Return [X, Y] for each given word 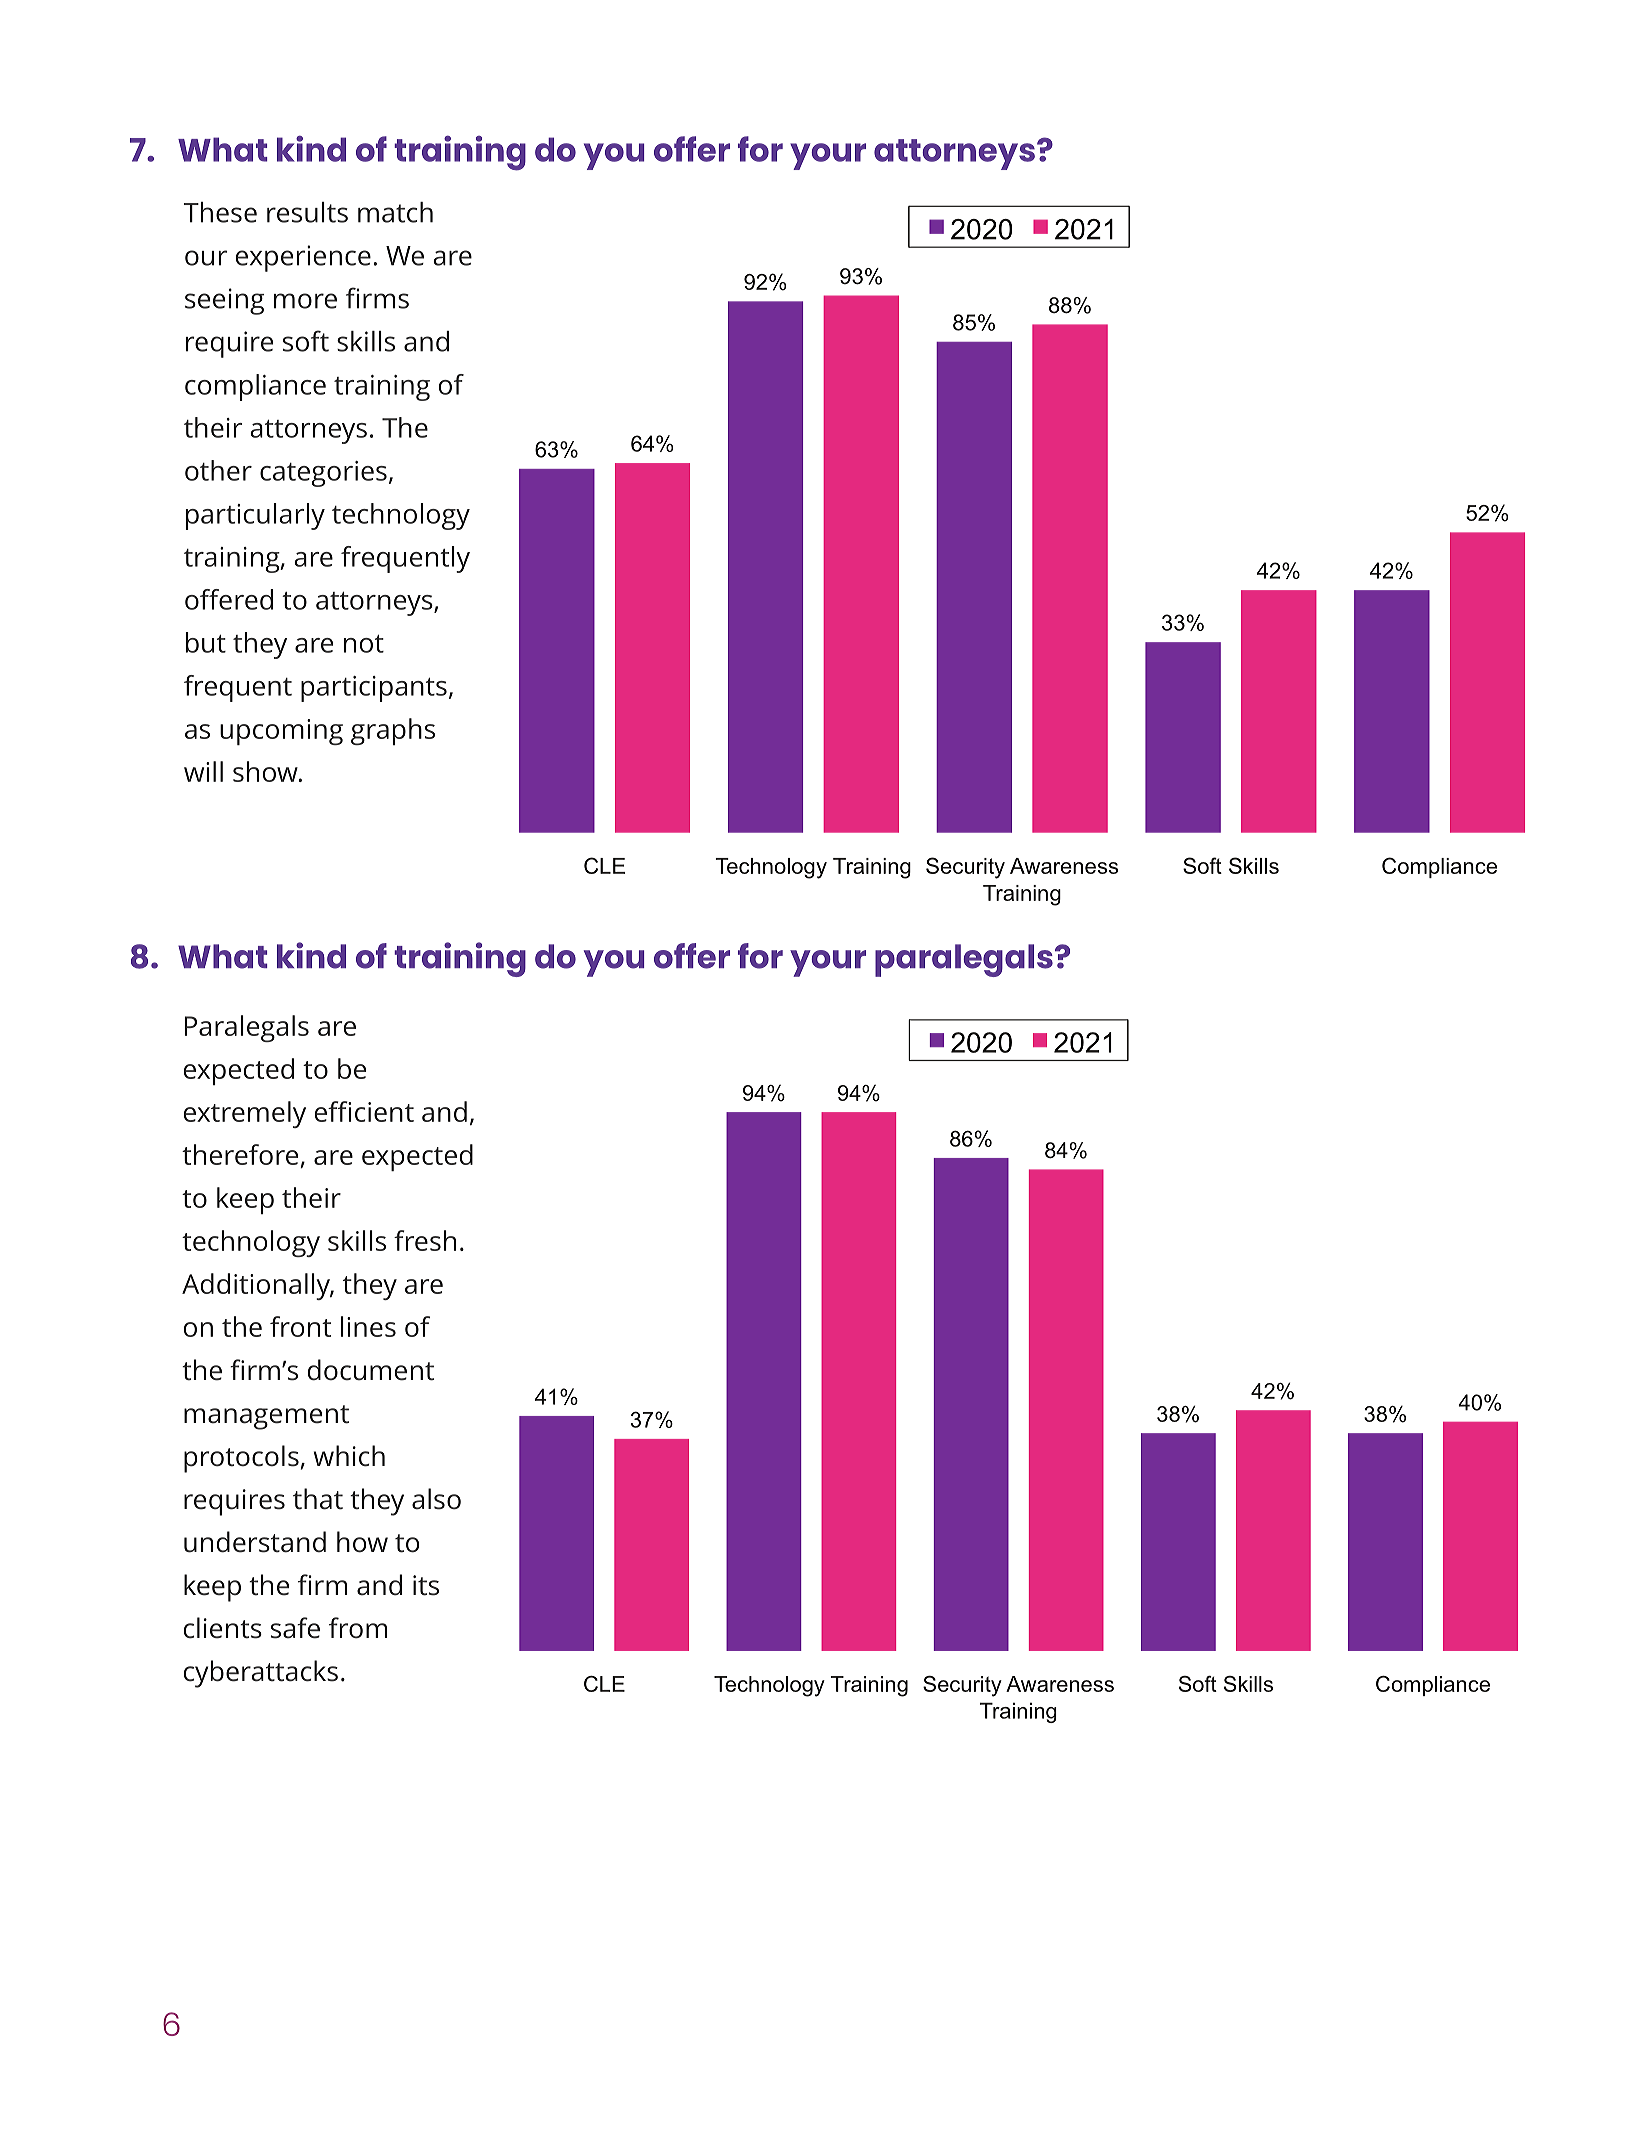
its [426, 1585]
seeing [224, 301]
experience [303, 258]
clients [223, 1628]
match [395, 212]
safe [295, 1628]
